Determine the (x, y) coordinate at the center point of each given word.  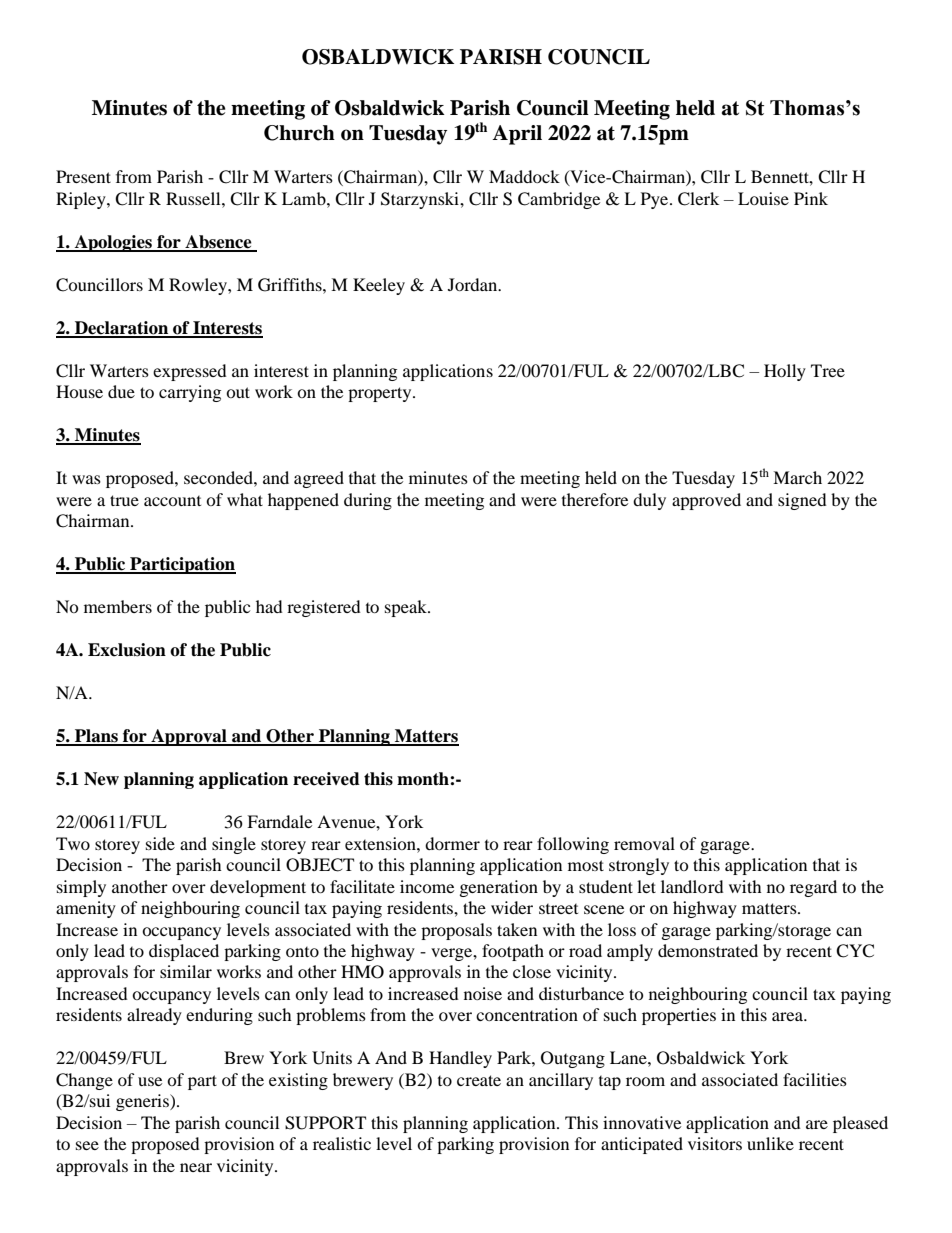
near (196, 1167)
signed (802, 501)
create (479, 1080)
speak (407, 608)
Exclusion (127, 650)
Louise (763, 198)
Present (83, 176)
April (517, 135)
